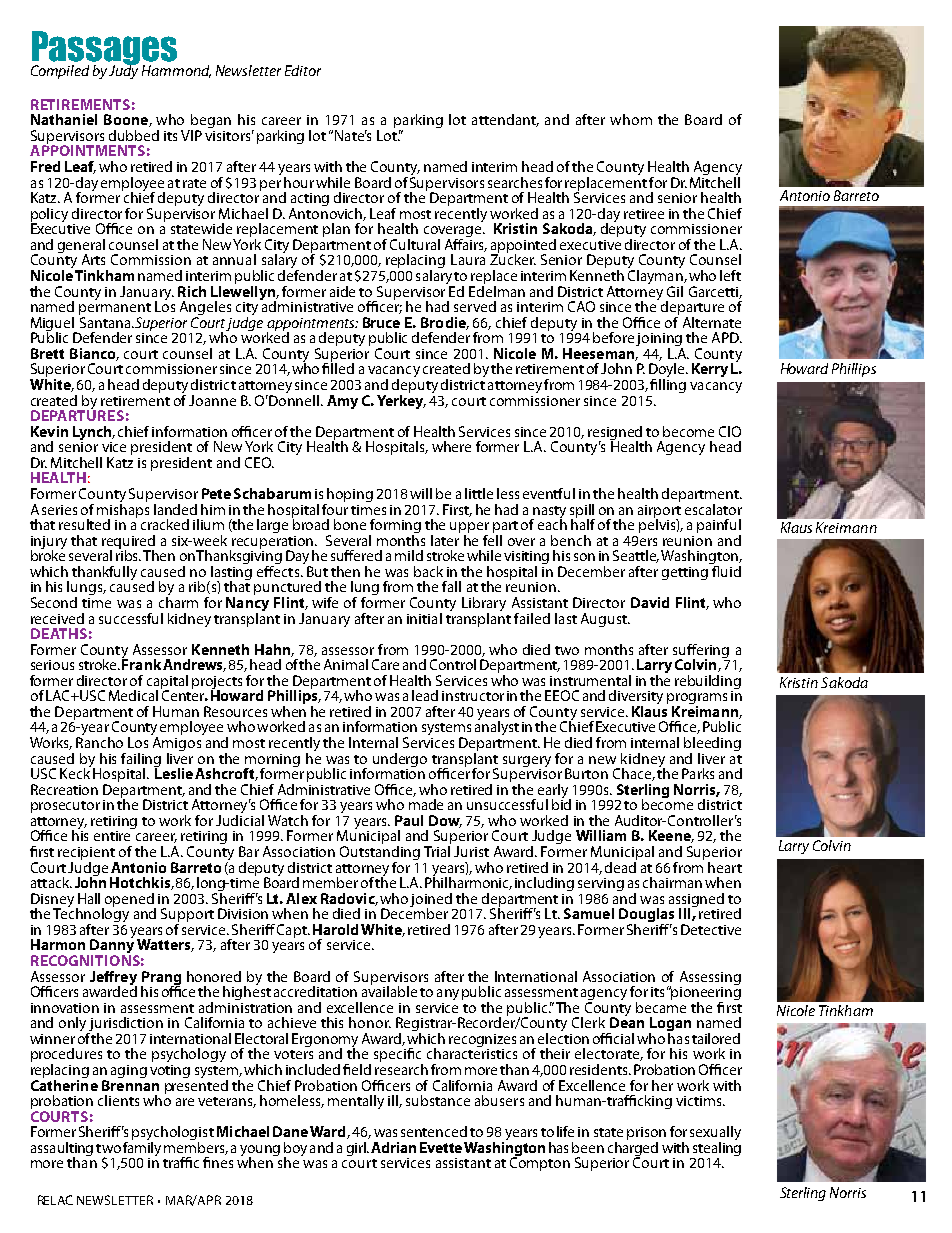 The height and width of the screenshot is (1233, 952). I want to click on family, so click(141, 1149).
